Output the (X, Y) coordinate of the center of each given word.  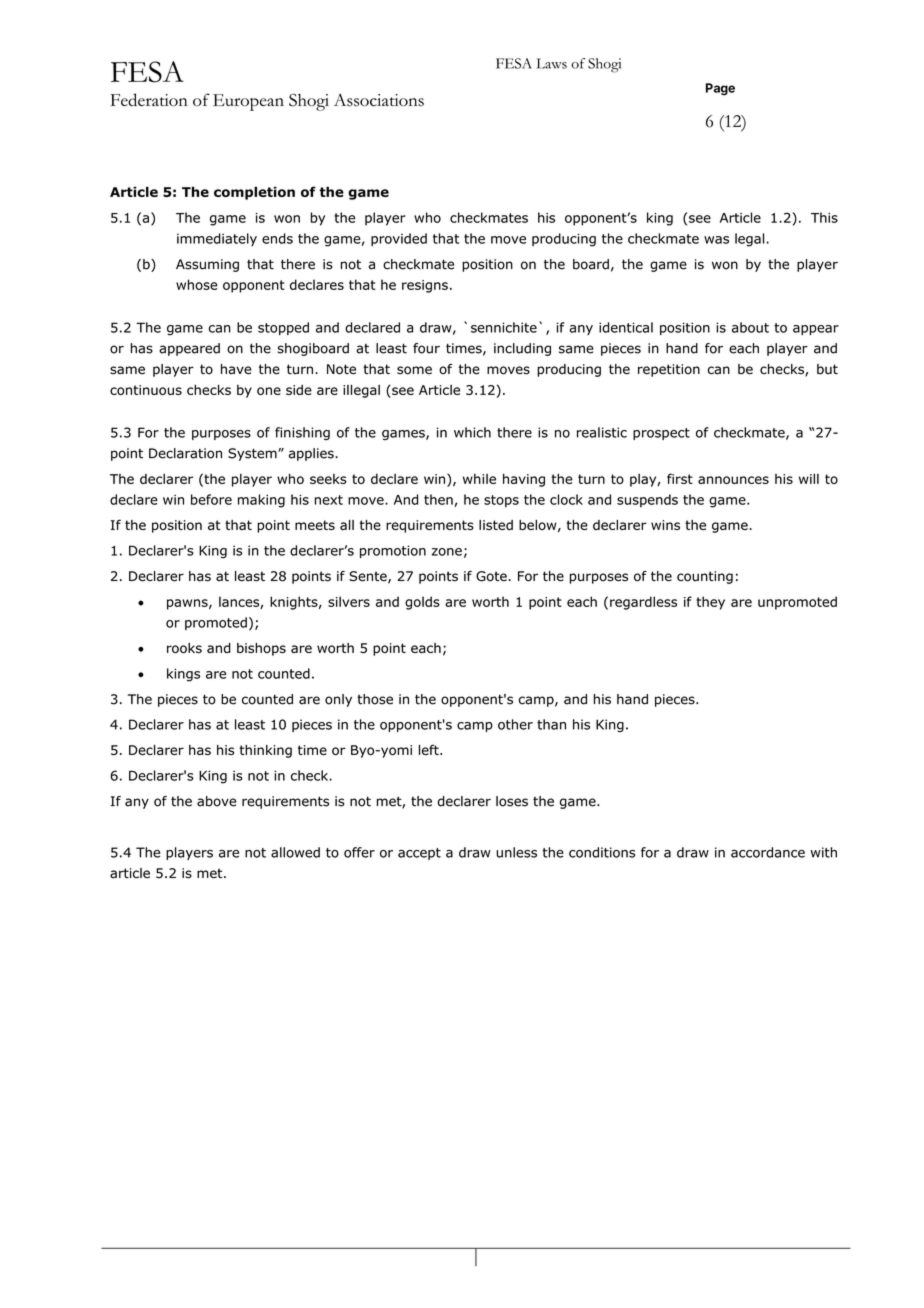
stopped (283, 328)
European (248, 102)
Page (720, 89)
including (522, 349)
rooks (184, 648)
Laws (552, 63)
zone (447, 552)
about (750, 327)
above (217, 801)
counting (705, 577)
